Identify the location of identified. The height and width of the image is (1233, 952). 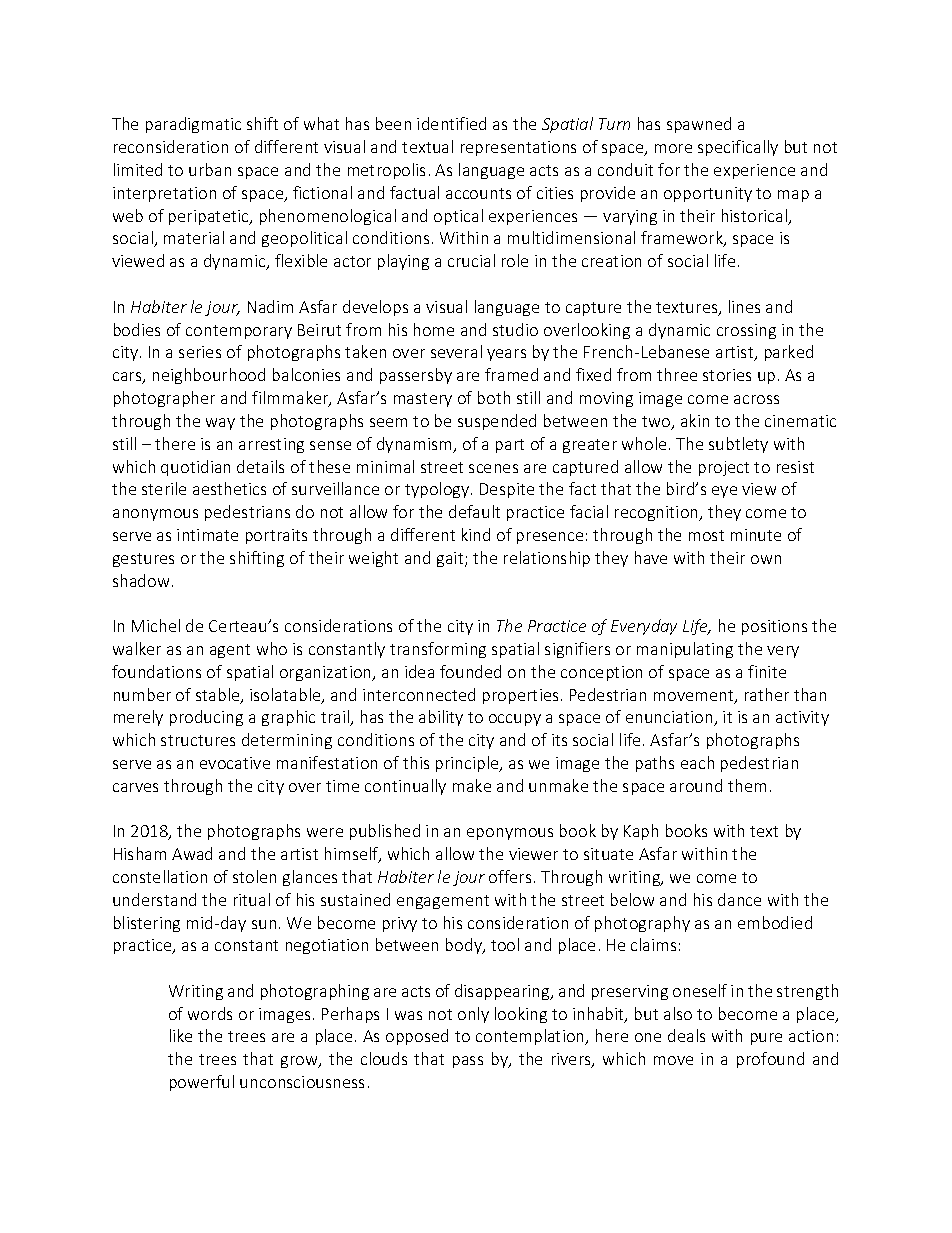
(451, 123).
